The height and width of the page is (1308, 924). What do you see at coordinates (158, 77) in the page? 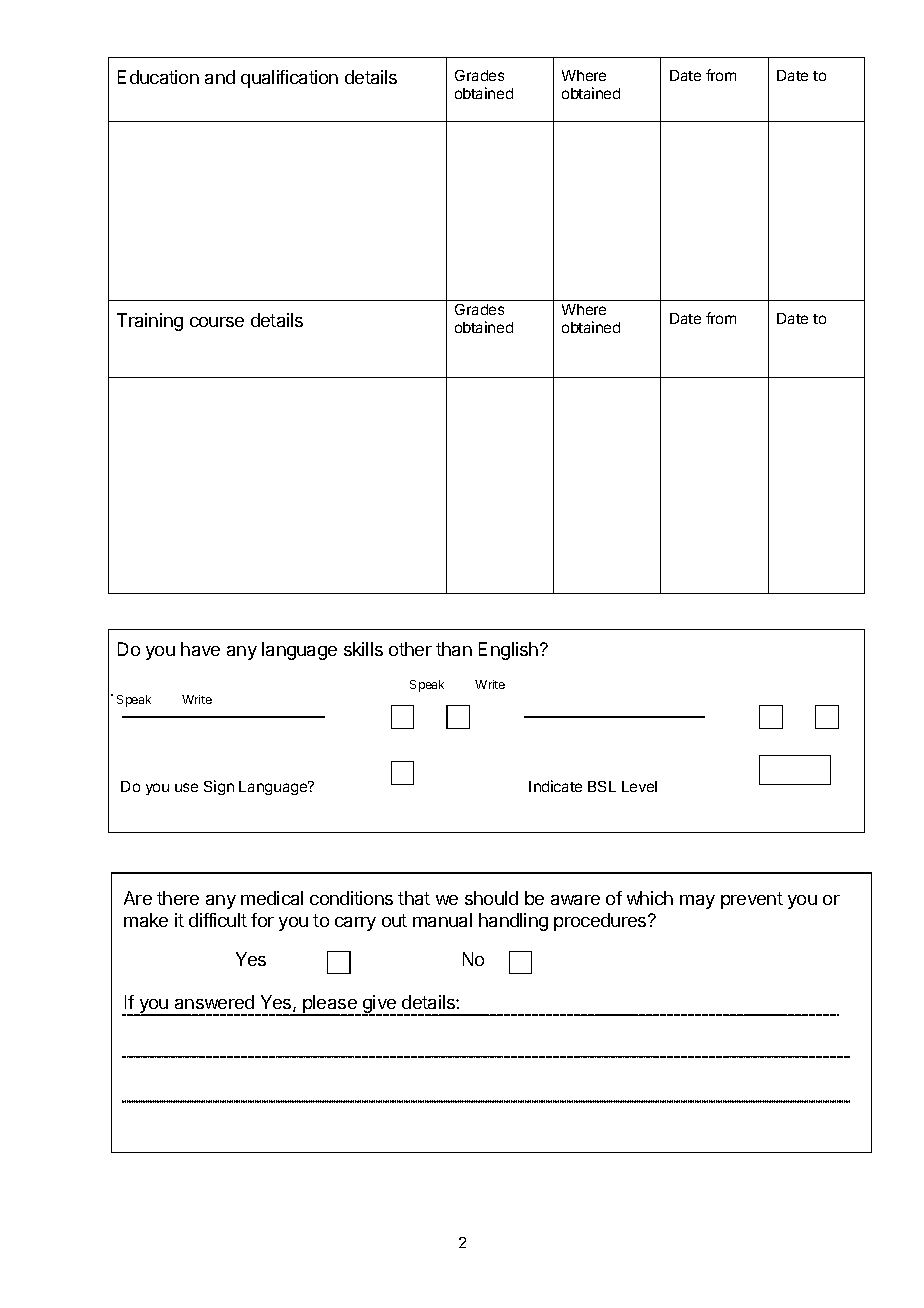
I see `Education` at bounding box center [158, 77].
